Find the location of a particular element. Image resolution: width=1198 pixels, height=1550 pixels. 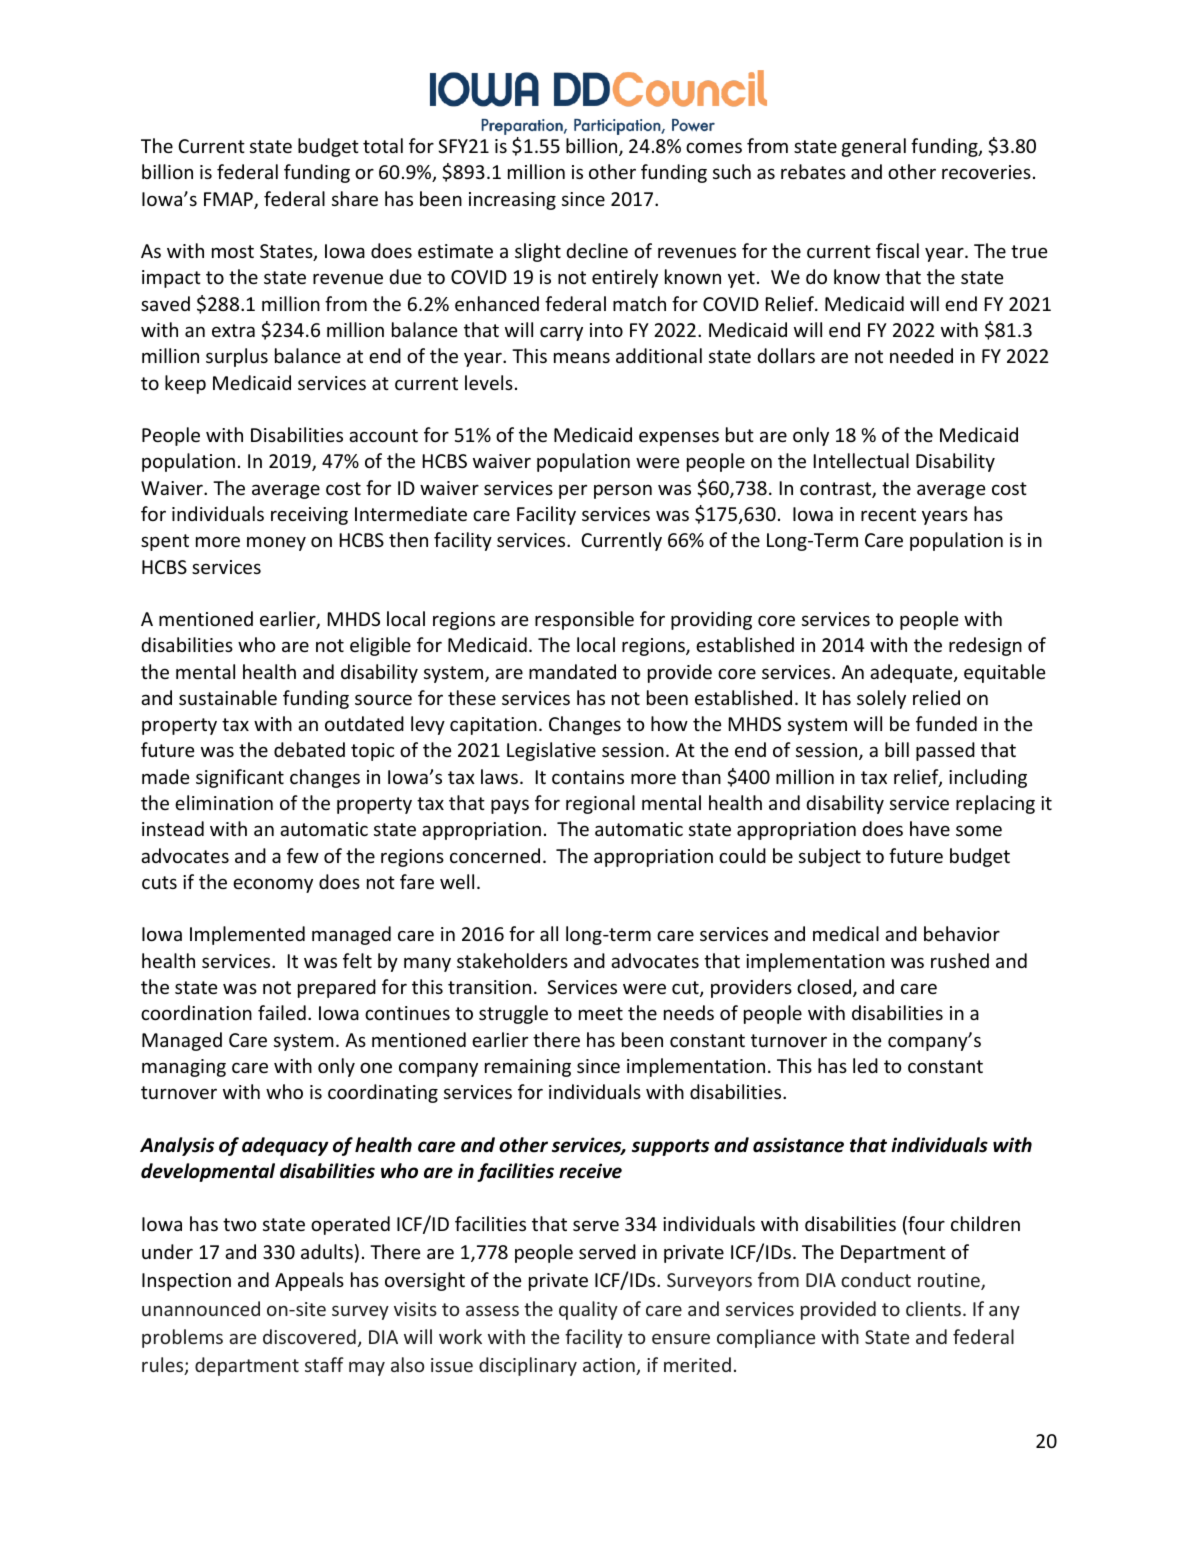

contains is located at coordinates (588, 777).
